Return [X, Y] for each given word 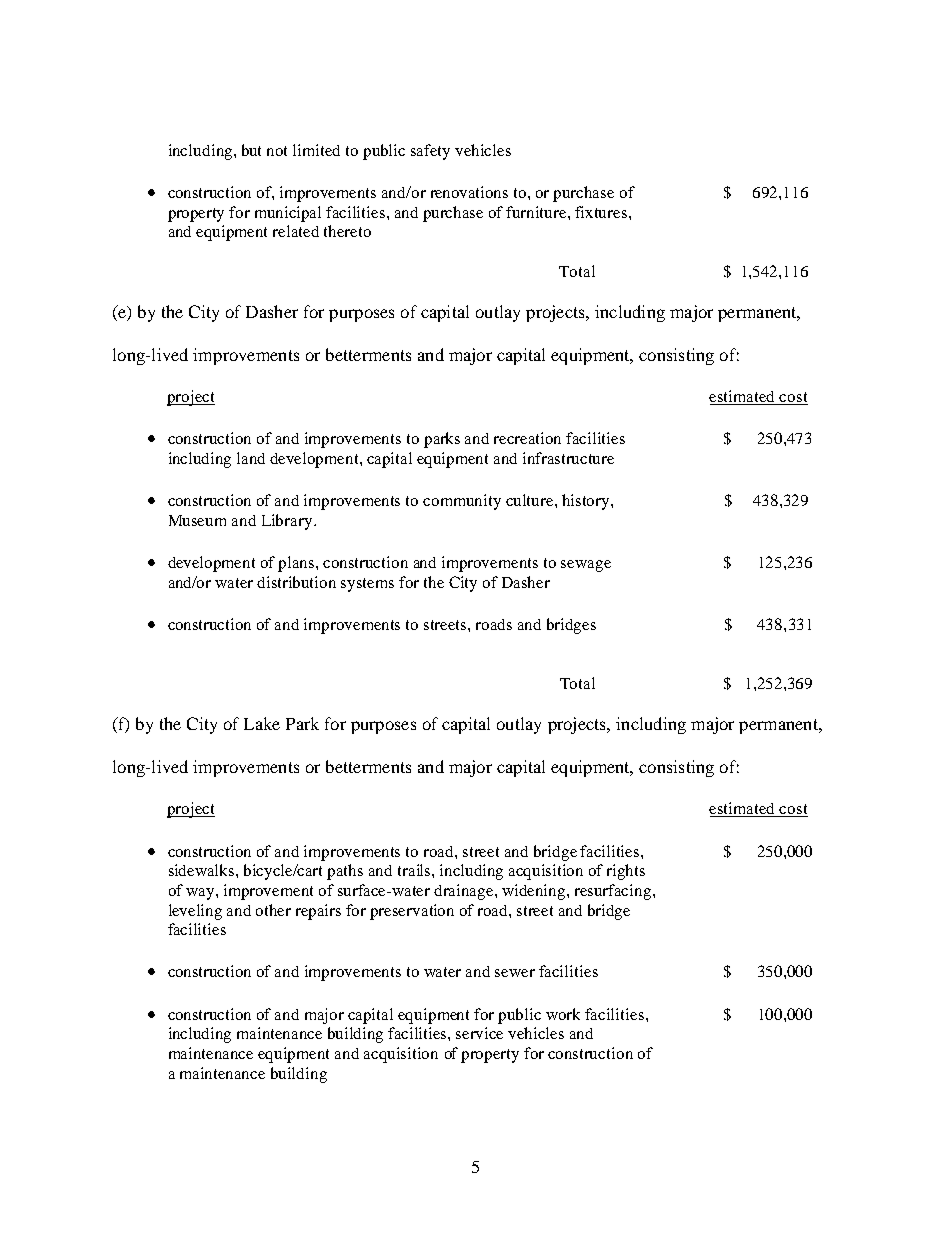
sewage [586, 566]
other [273, 910]
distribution [296, 582]
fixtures [602, 212]
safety [430, 152]
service [479, 1033]
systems [367, 585]
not [277, 151]
